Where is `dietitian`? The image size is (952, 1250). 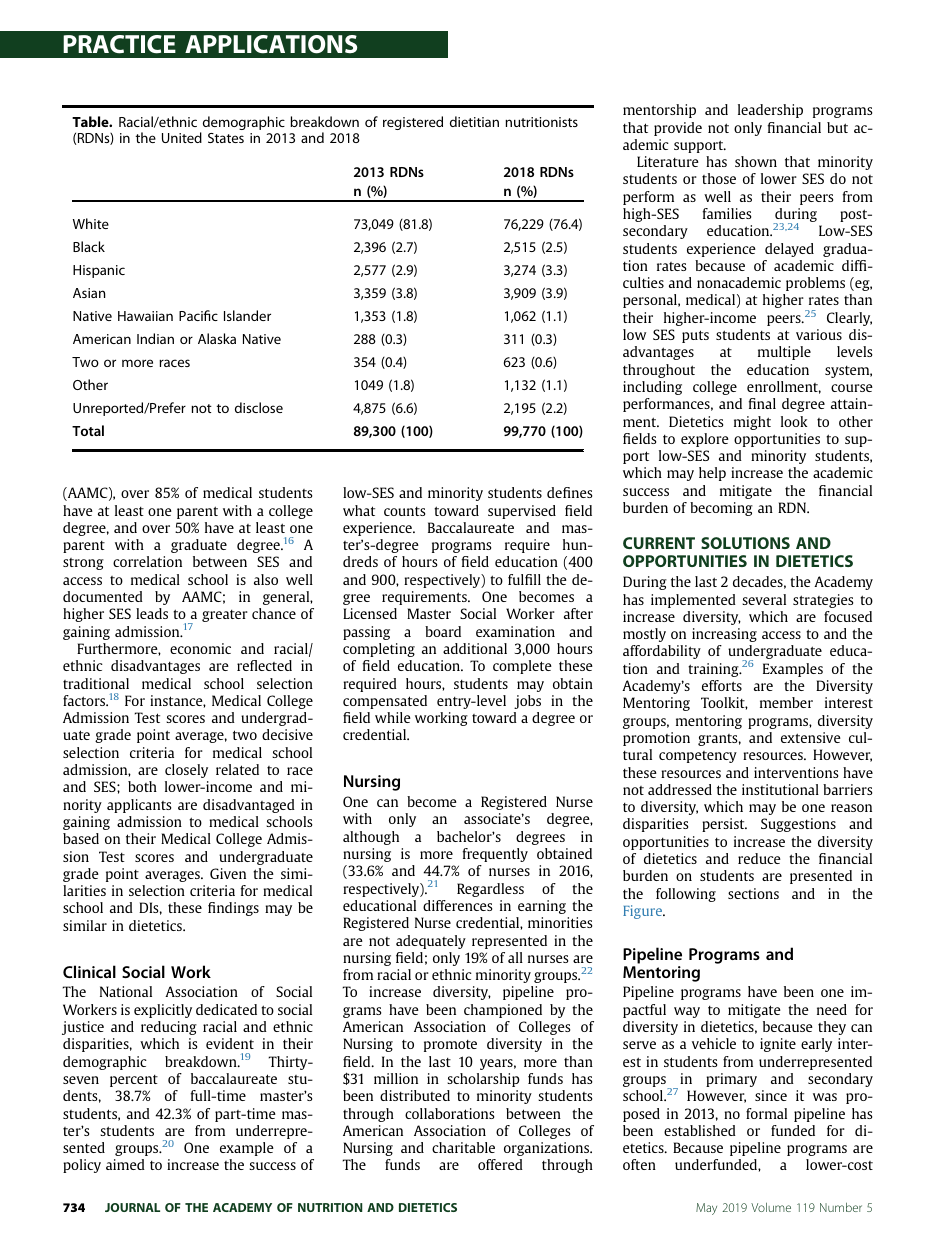 dietitian is located at coordinates (474, 121).
